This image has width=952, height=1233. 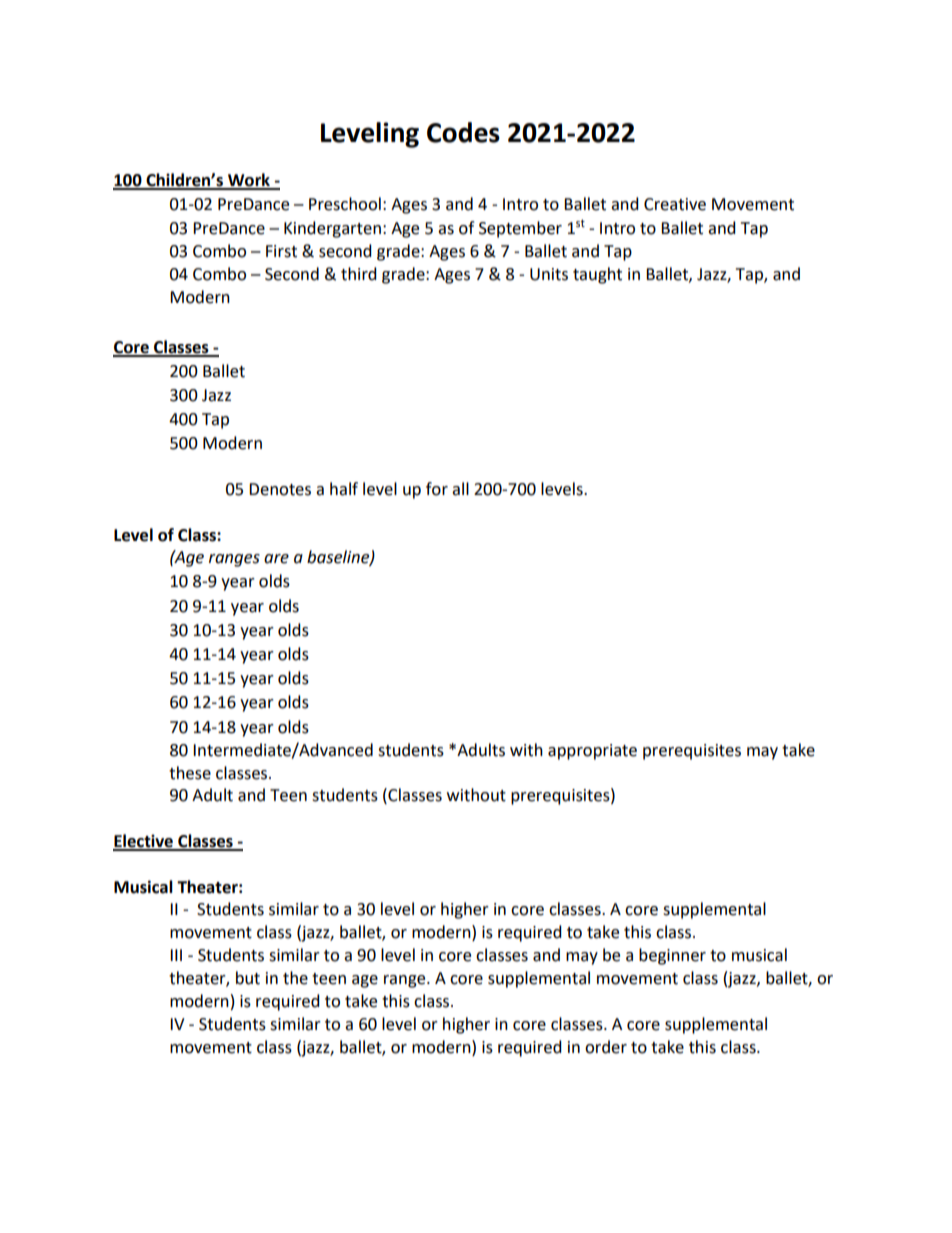 I want to click on Elective, so click(x=144, y=842).
